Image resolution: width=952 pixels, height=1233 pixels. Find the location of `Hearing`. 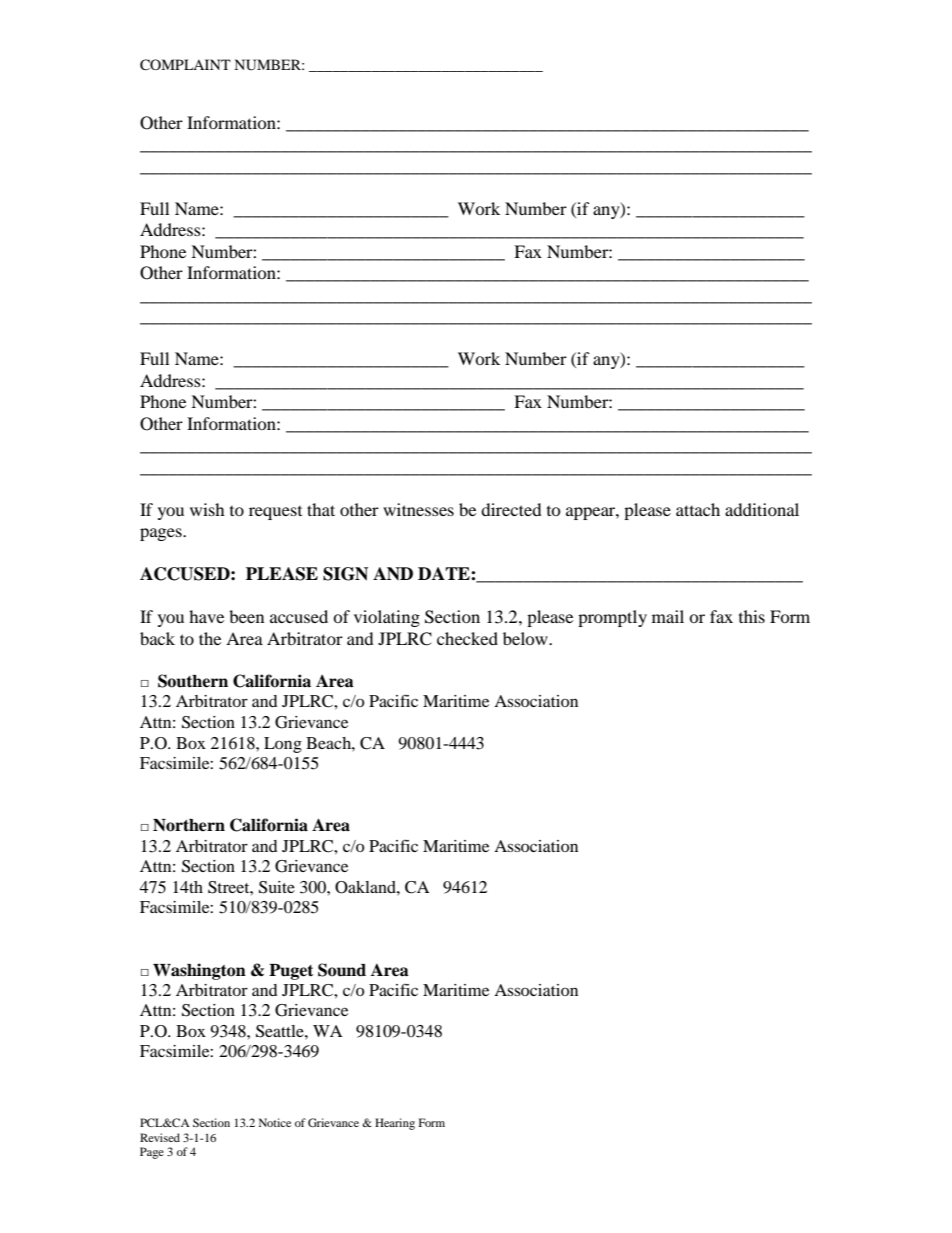

Hearing is located at coordinates (395, 1124).
